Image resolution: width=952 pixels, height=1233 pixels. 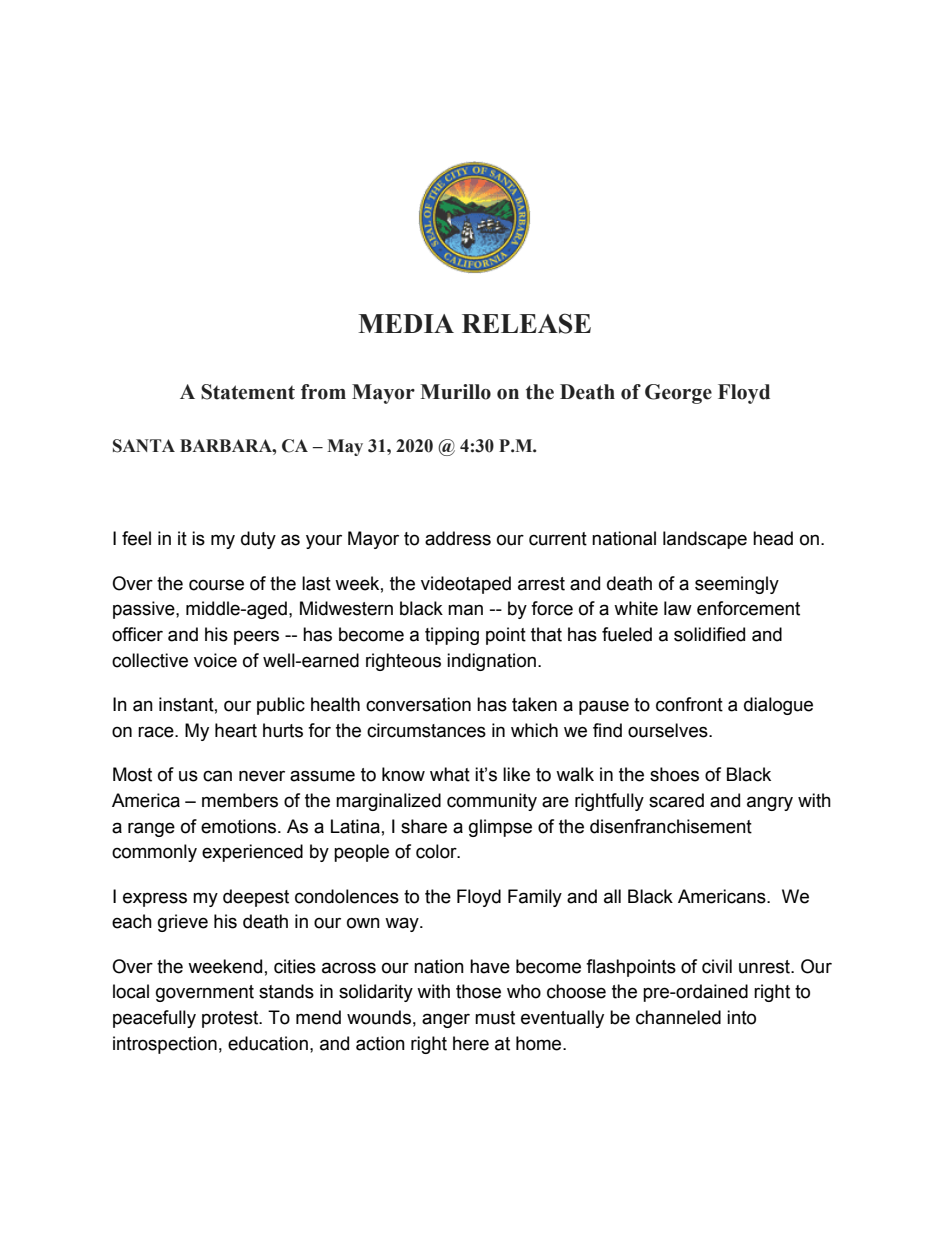 What do you see at coordinates (216, 585) in the screenshot?
I see `course` at bounding box center [216, 585].
